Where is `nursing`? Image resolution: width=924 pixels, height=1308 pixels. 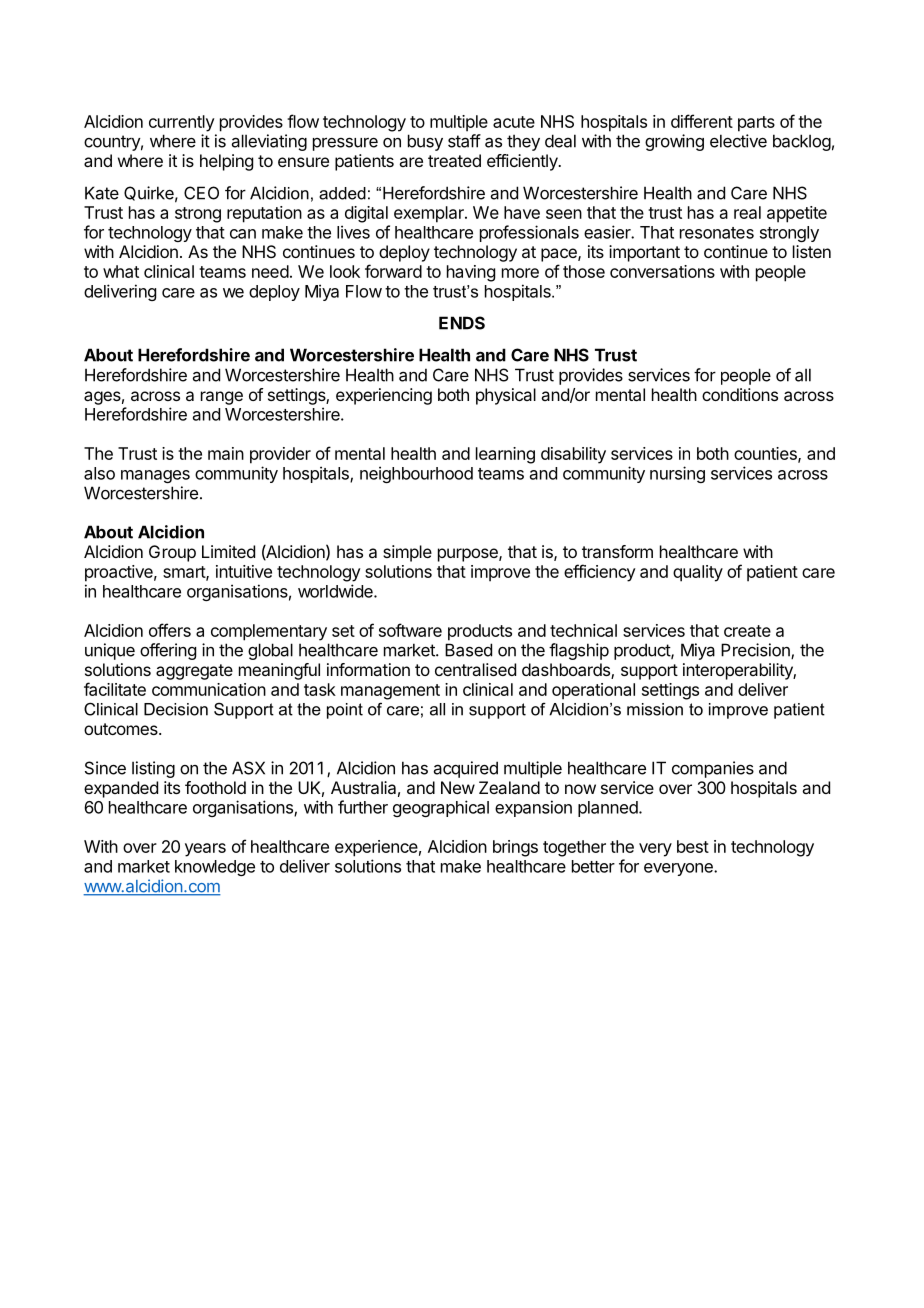 nursing is located at coordinates (677, 474).
